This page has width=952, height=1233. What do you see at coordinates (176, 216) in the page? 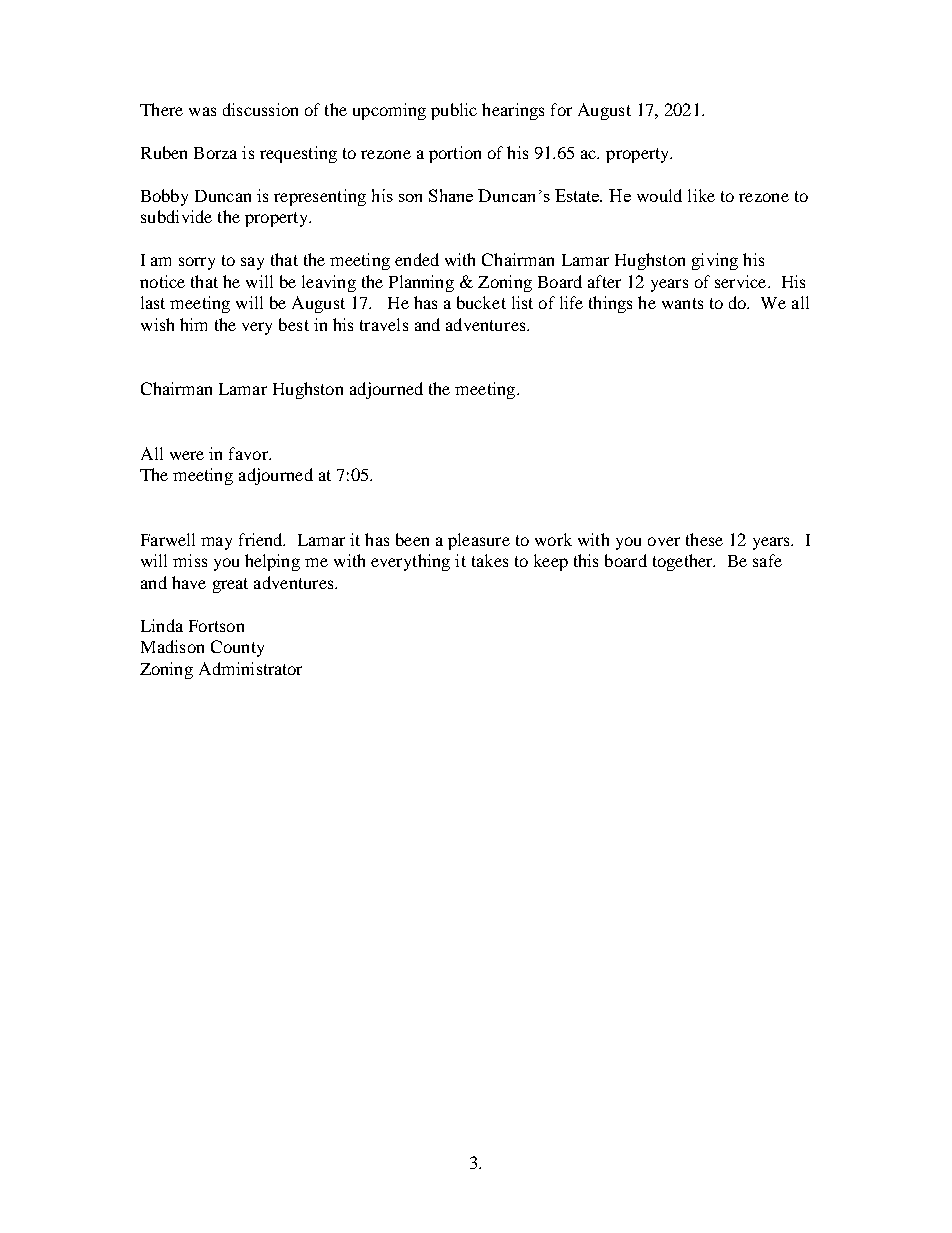
I see `subdivide` at bounding box center [176, 216].
